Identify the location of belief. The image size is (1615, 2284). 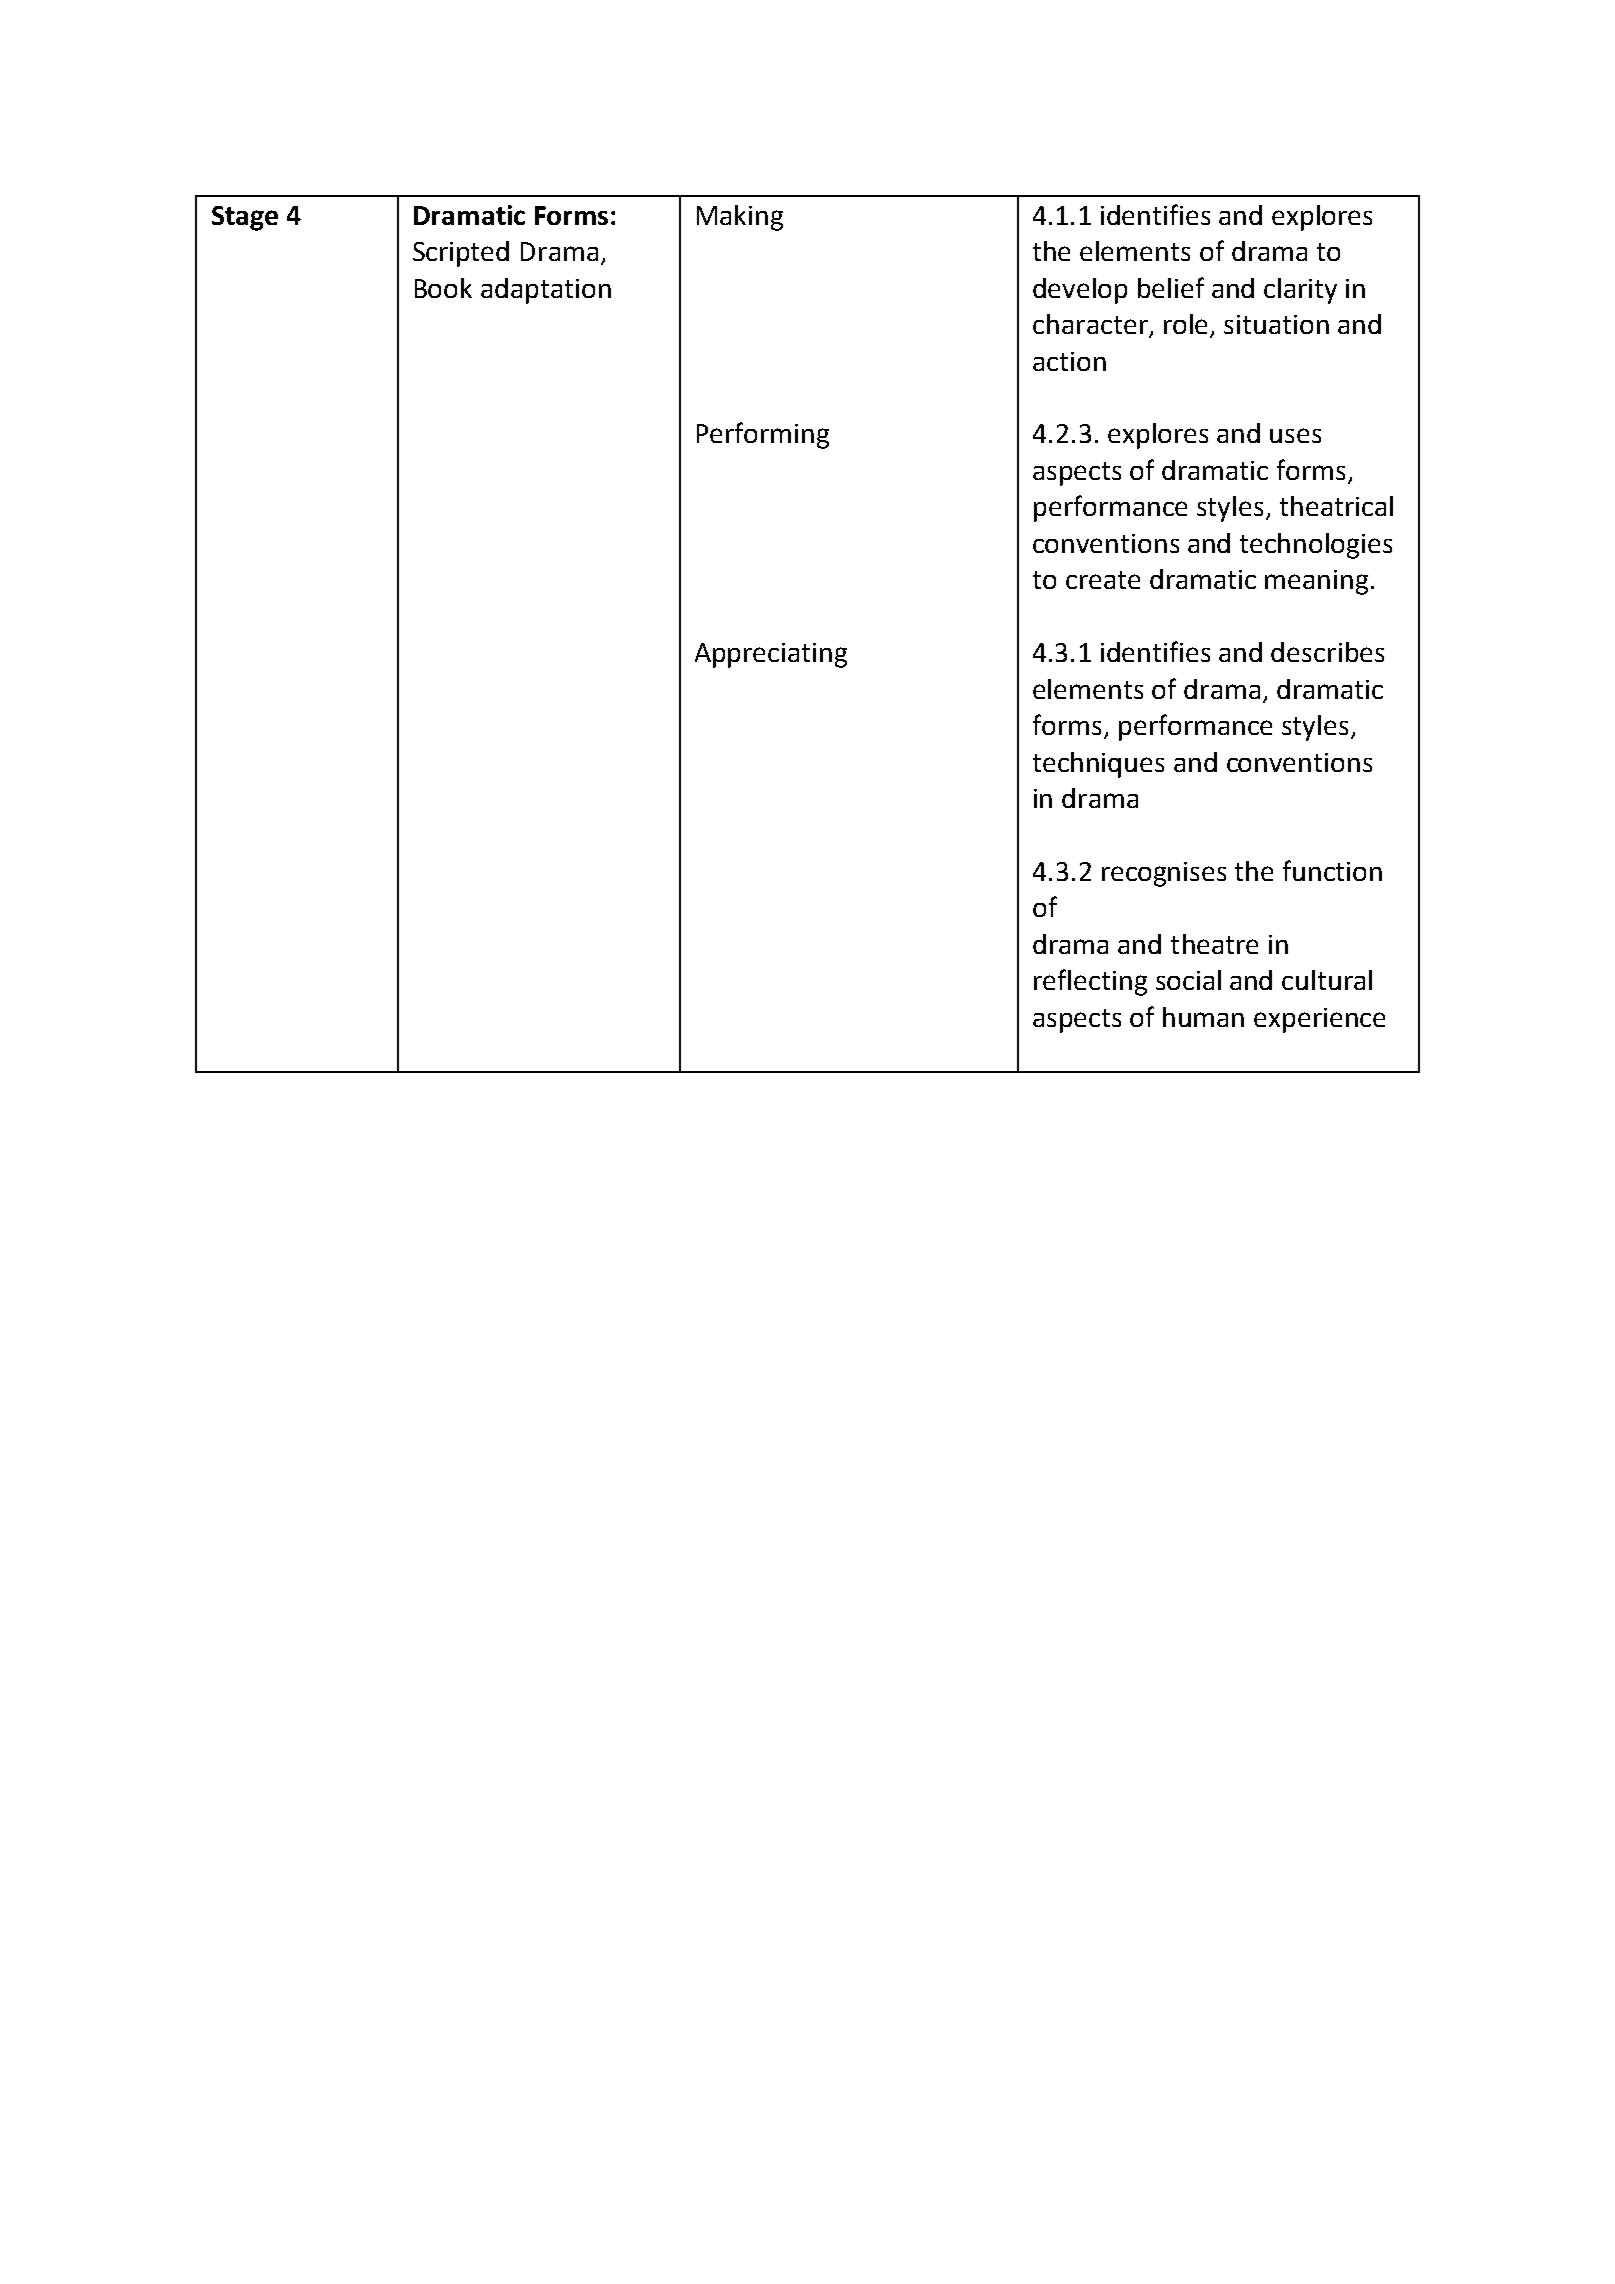
(1171, 287).
